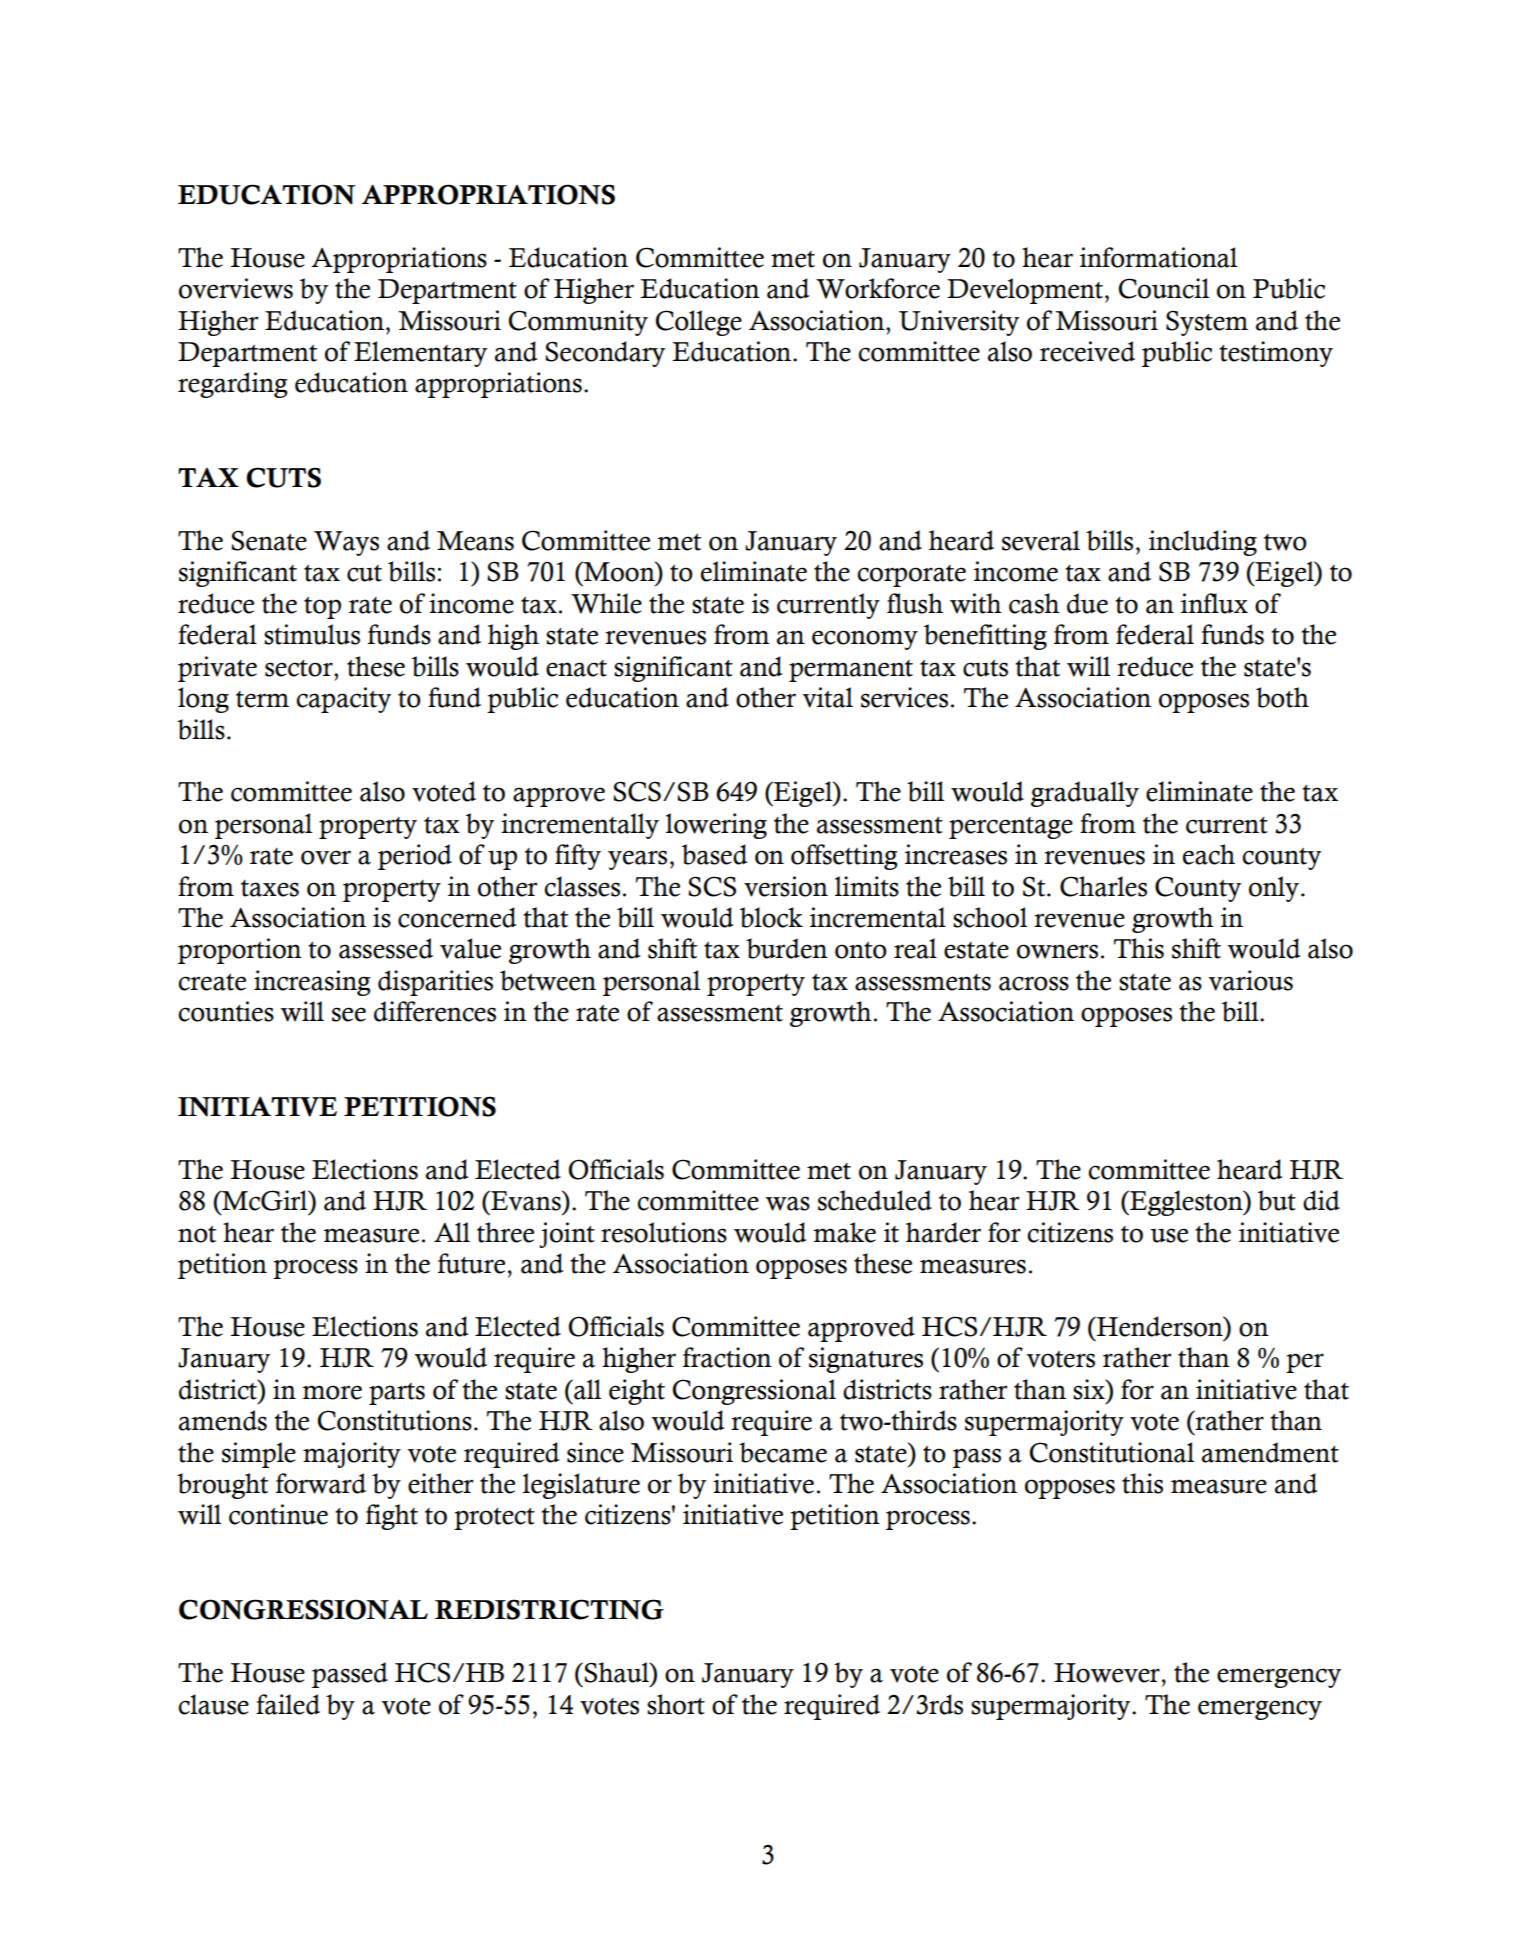 The height and width of the screenshot is (1959, 1514). What do you see at coordinates (1164, 288) in the screenshot?
I see `Council` at bounding box center [1164, 288].
